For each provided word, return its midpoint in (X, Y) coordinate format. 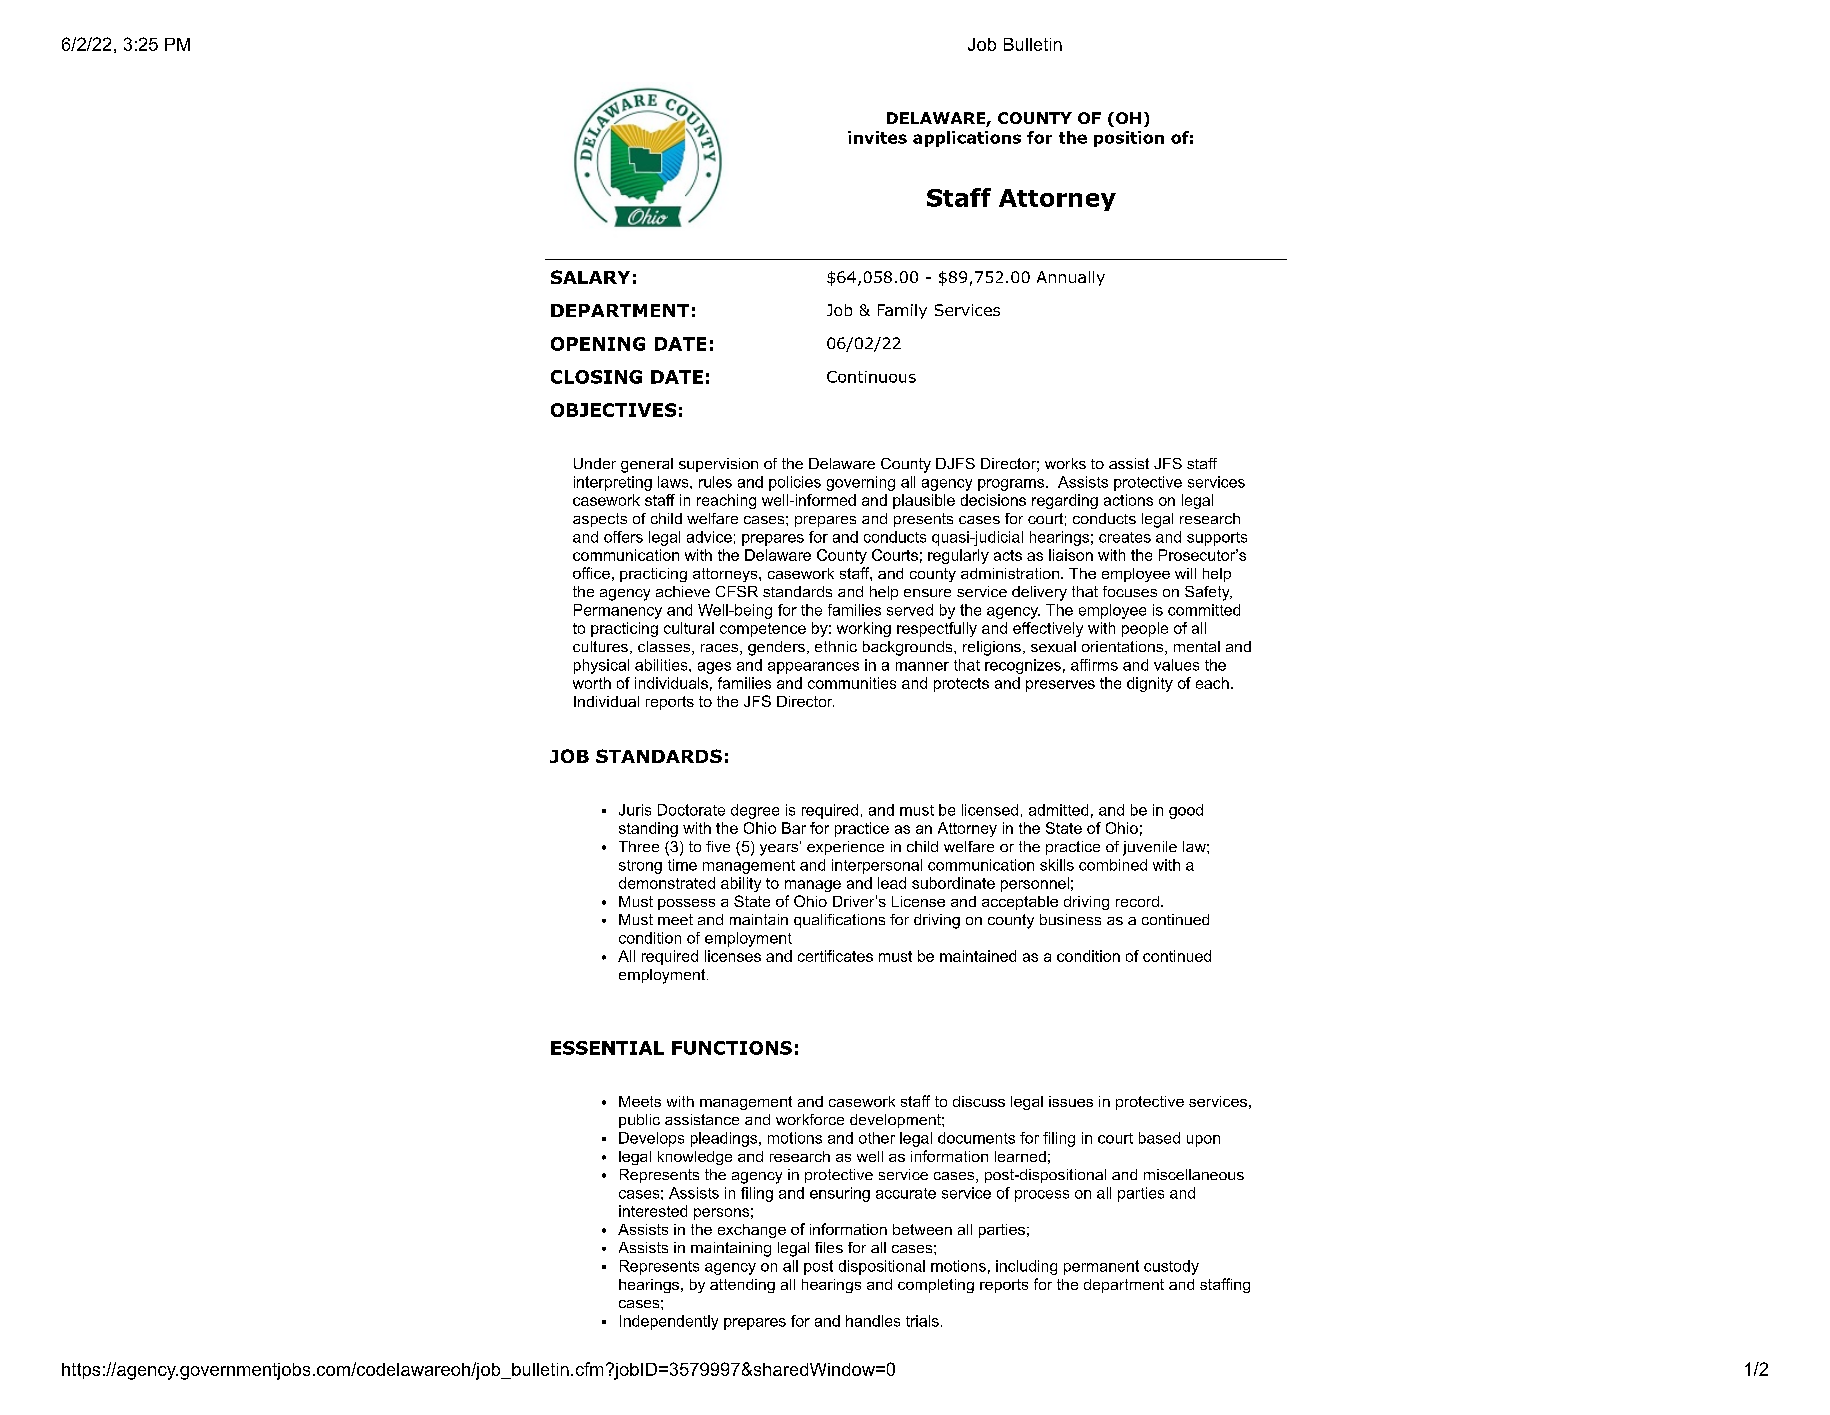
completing (936, 1286)
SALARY (590, 277)
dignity (1150, 684)
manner (922, 666)
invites (877, 137)
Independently (669, 1322)
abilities (662, 665)
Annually (1071, 278)
